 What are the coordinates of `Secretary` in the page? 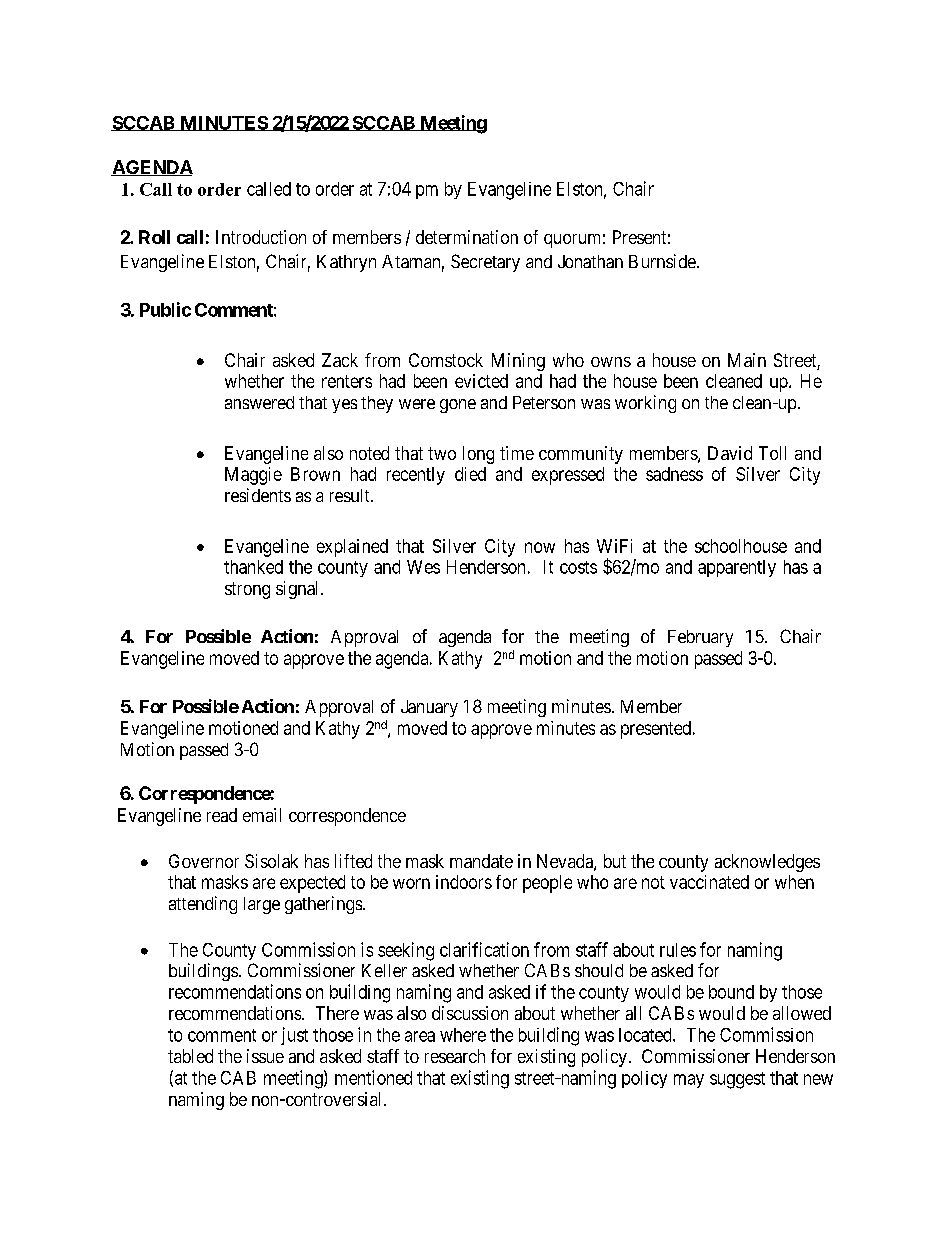 It's located at (485, 263).
